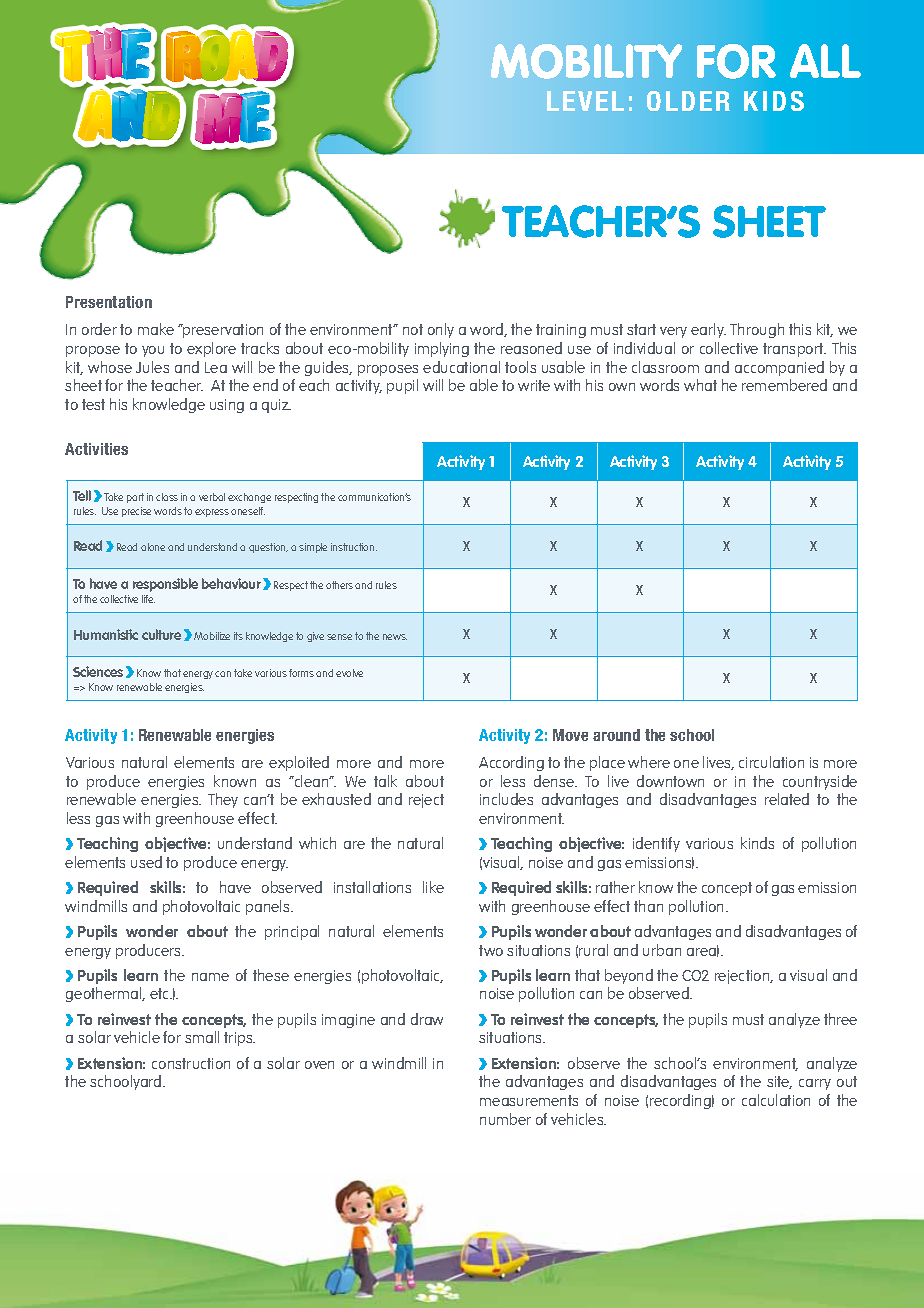 The height and width of the screenshot is (1308, 924). Describe the element at coordinates (774, 101) in the screenshot. I see `kids` at that location.
